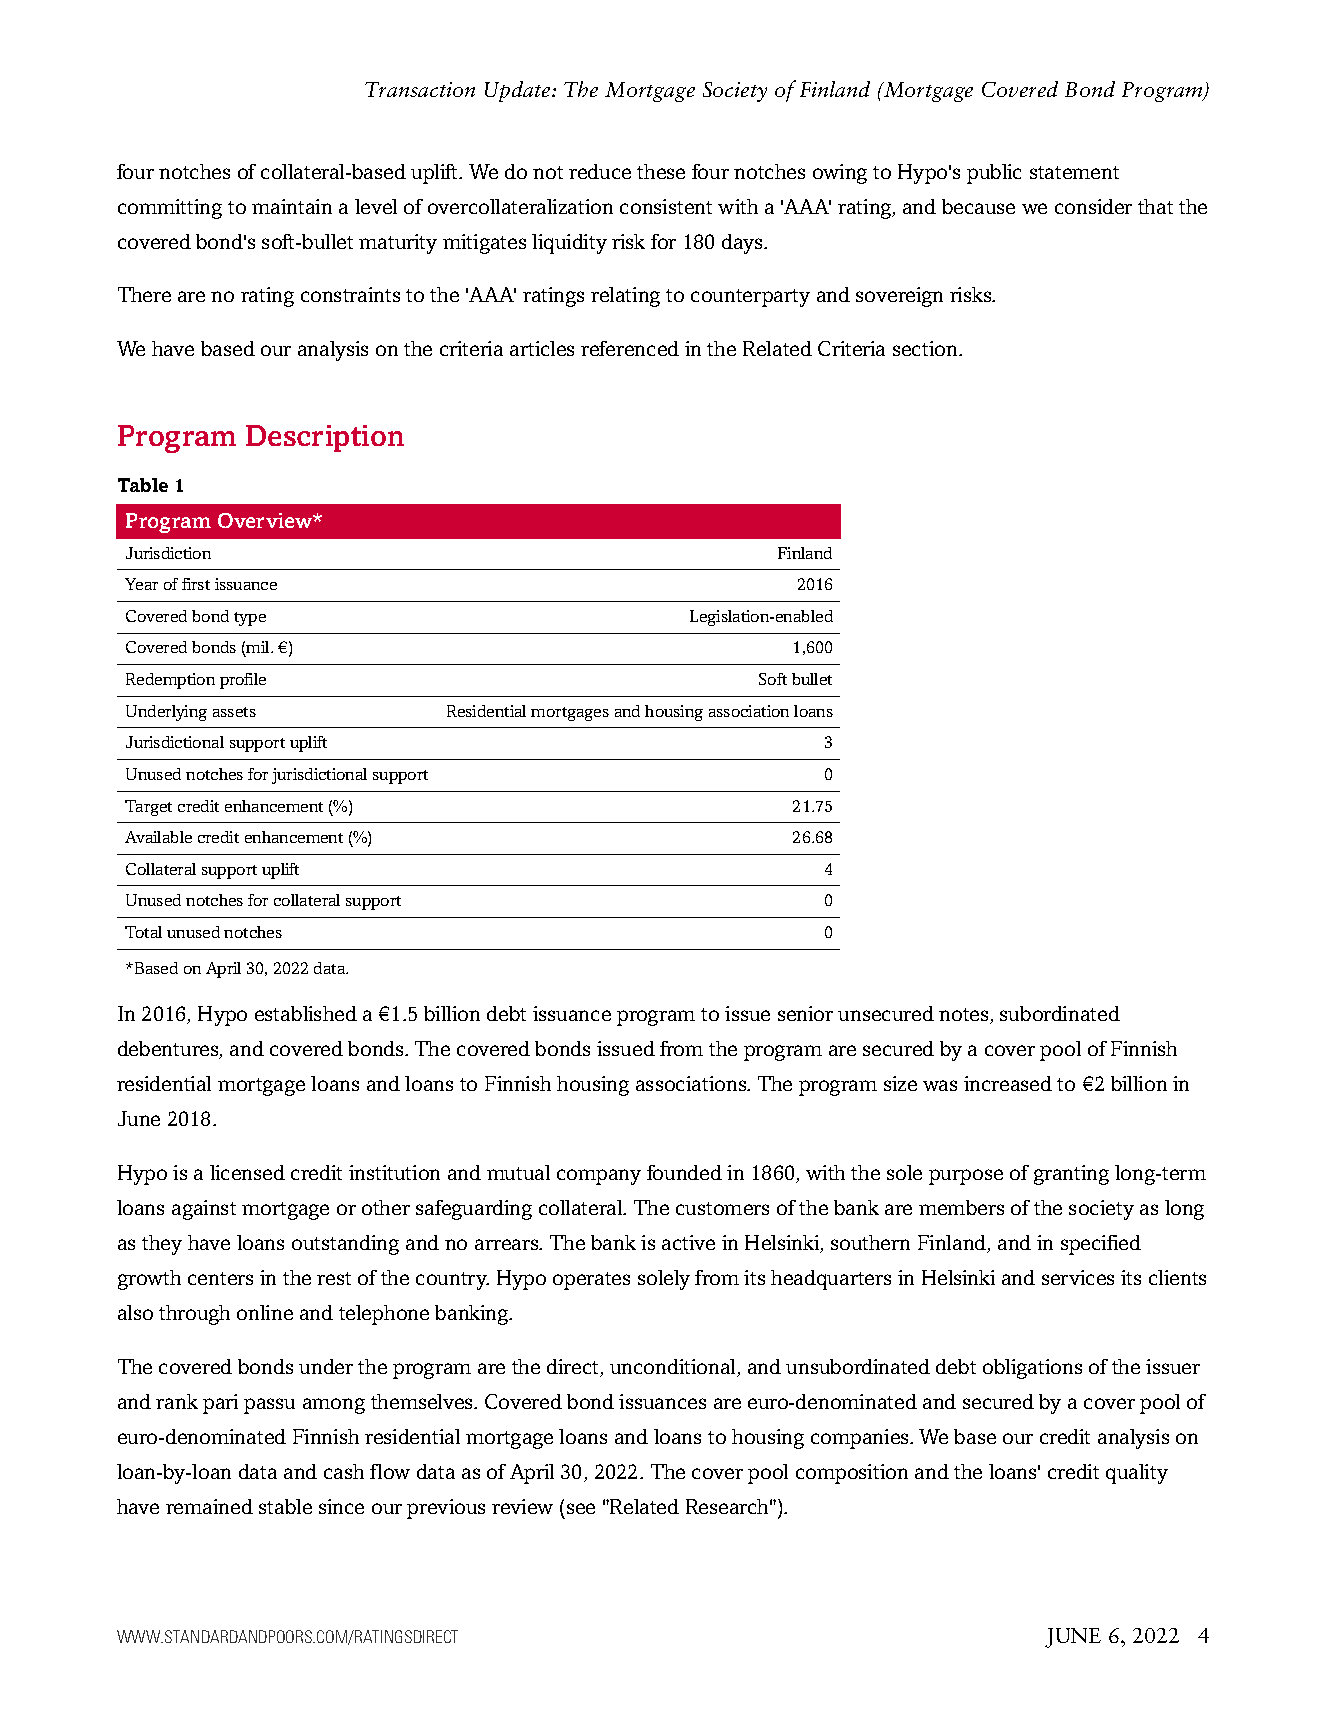 This page has height=1719, width=1328. What do you see at coordinates (965, 1016) in the page?
I see `notes` at bounding box center [965, 1016].
